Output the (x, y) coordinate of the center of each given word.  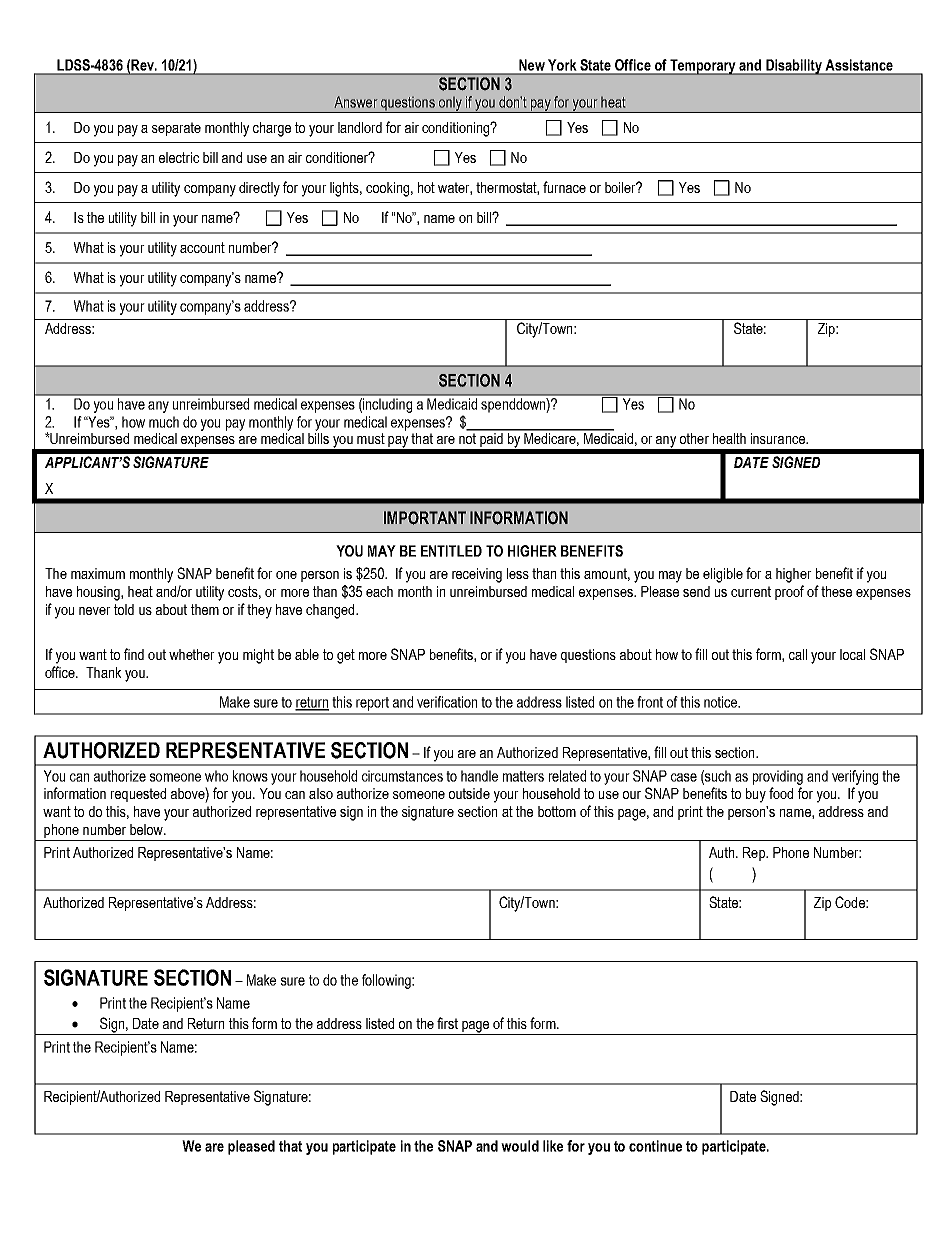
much (164, 422)
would (520, 1146)
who (216, 776)
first (447, 1023)
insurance (779, 438)
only (450, 104)
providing (778, 777)
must (371, 438)
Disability (794, 67)
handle (479, 776)
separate (176, 129)
